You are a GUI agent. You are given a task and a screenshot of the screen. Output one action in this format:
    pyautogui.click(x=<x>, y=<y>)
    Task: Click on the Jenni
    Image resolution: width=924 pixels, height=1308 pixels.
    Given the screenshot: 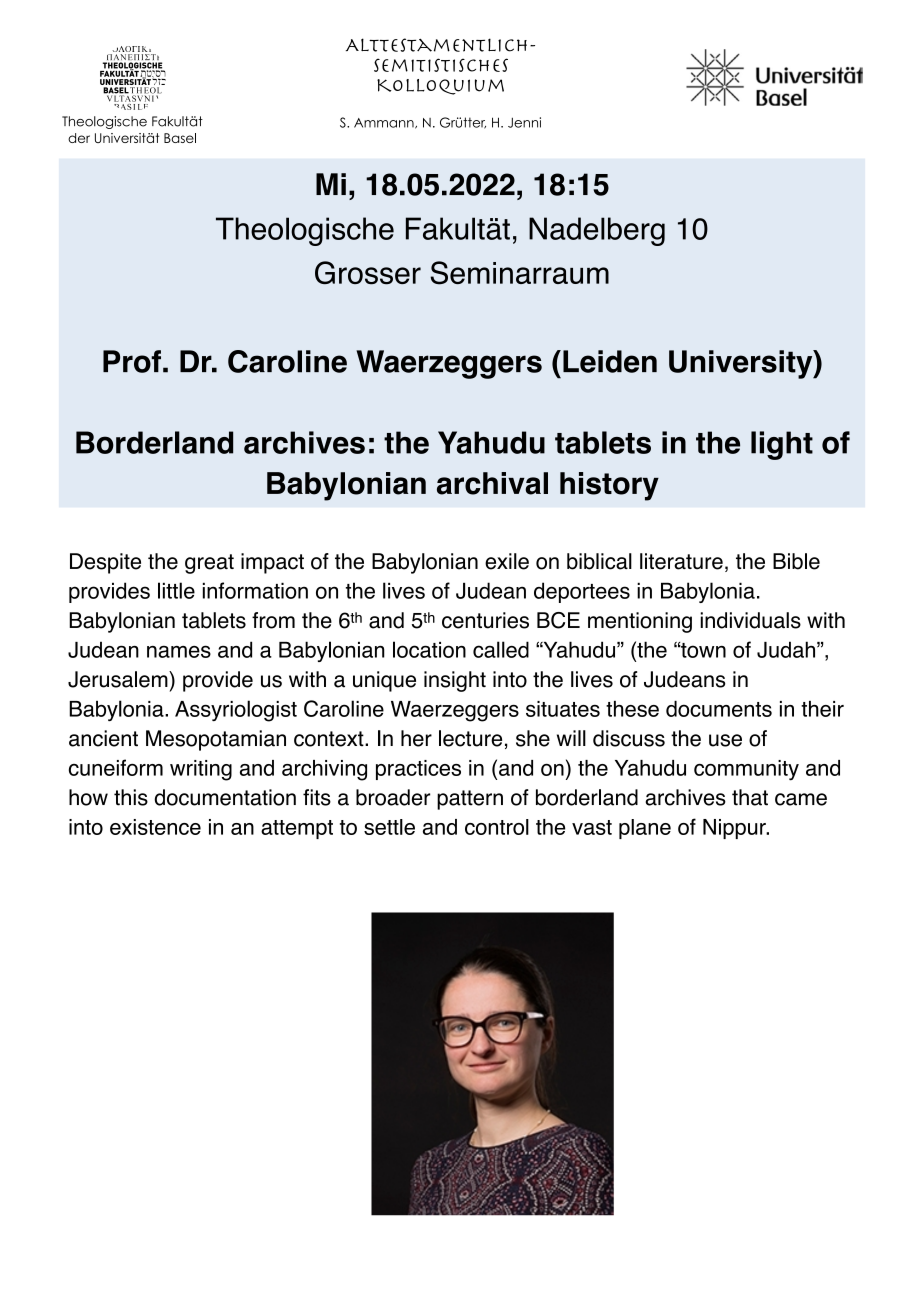 What is the action you would take?
    pyautogui.click(x=524, y=122)
